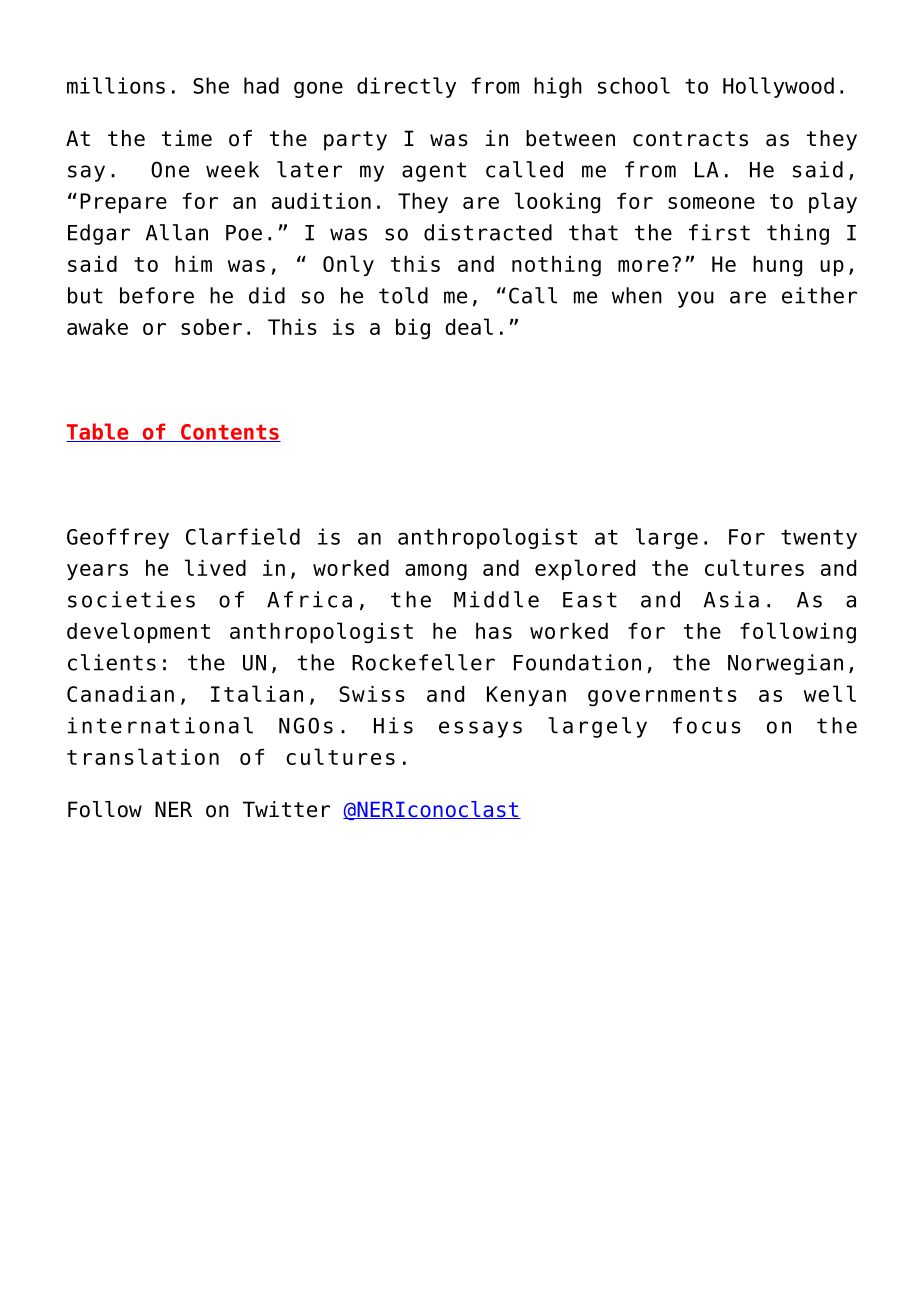  I want to click on Contents, so click(230, 433).
